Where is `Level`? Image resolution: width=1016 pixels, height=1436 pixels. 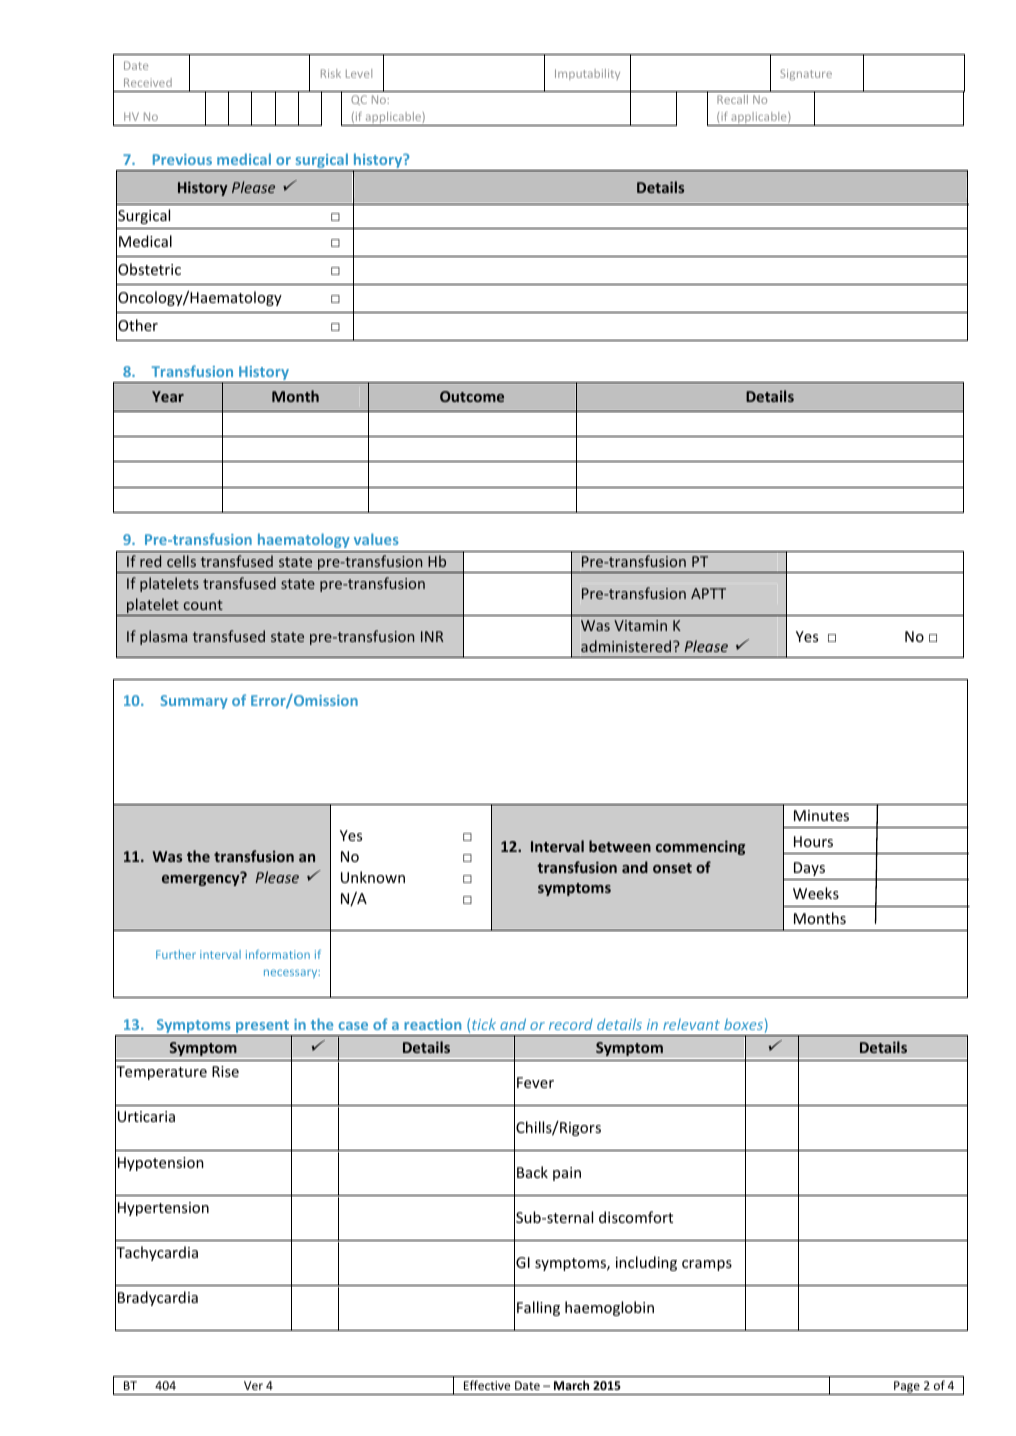 Level is located at coordinates (359, 73).
